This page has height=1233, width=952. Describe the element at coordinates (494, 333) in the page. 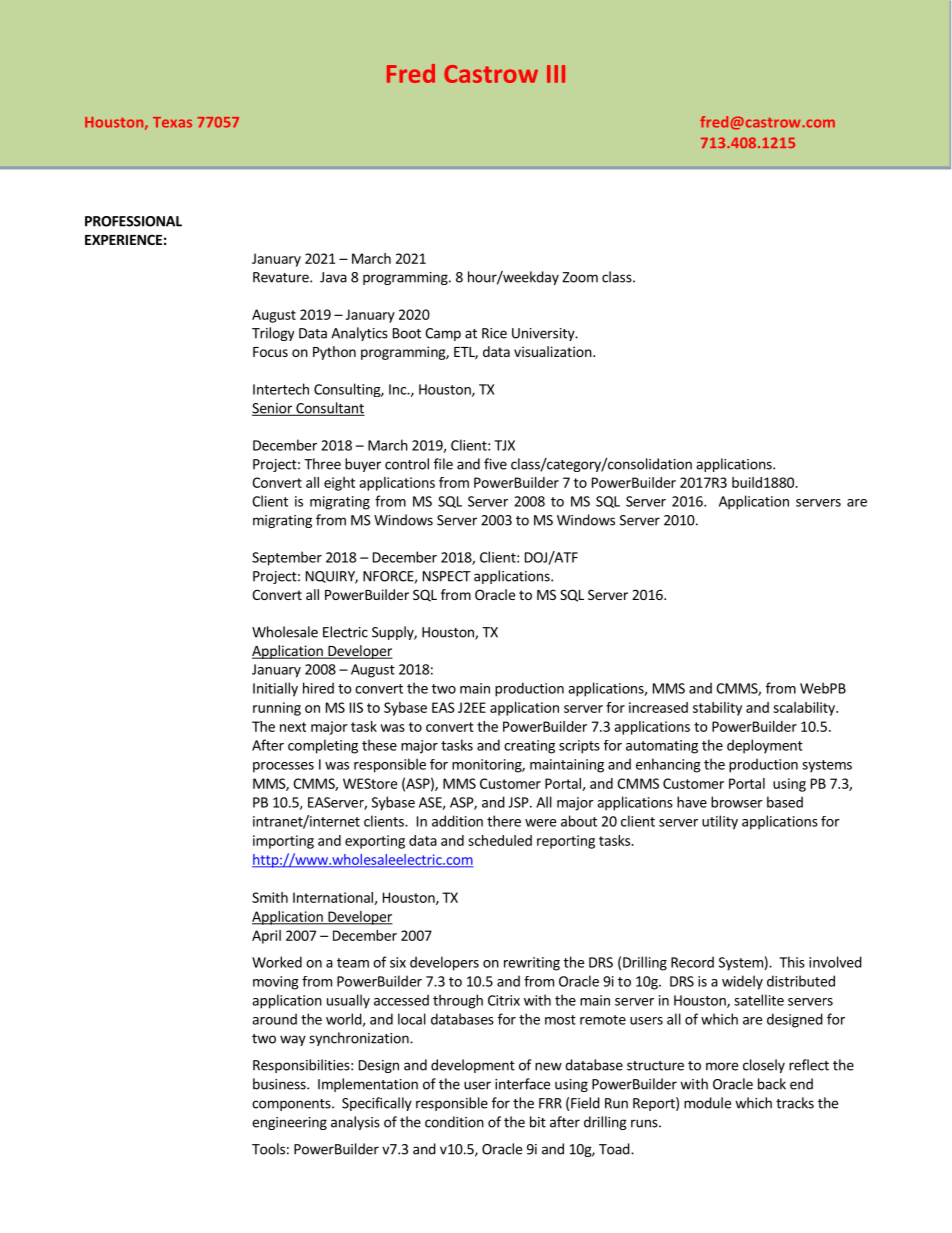

I see `Rice` at that location.
